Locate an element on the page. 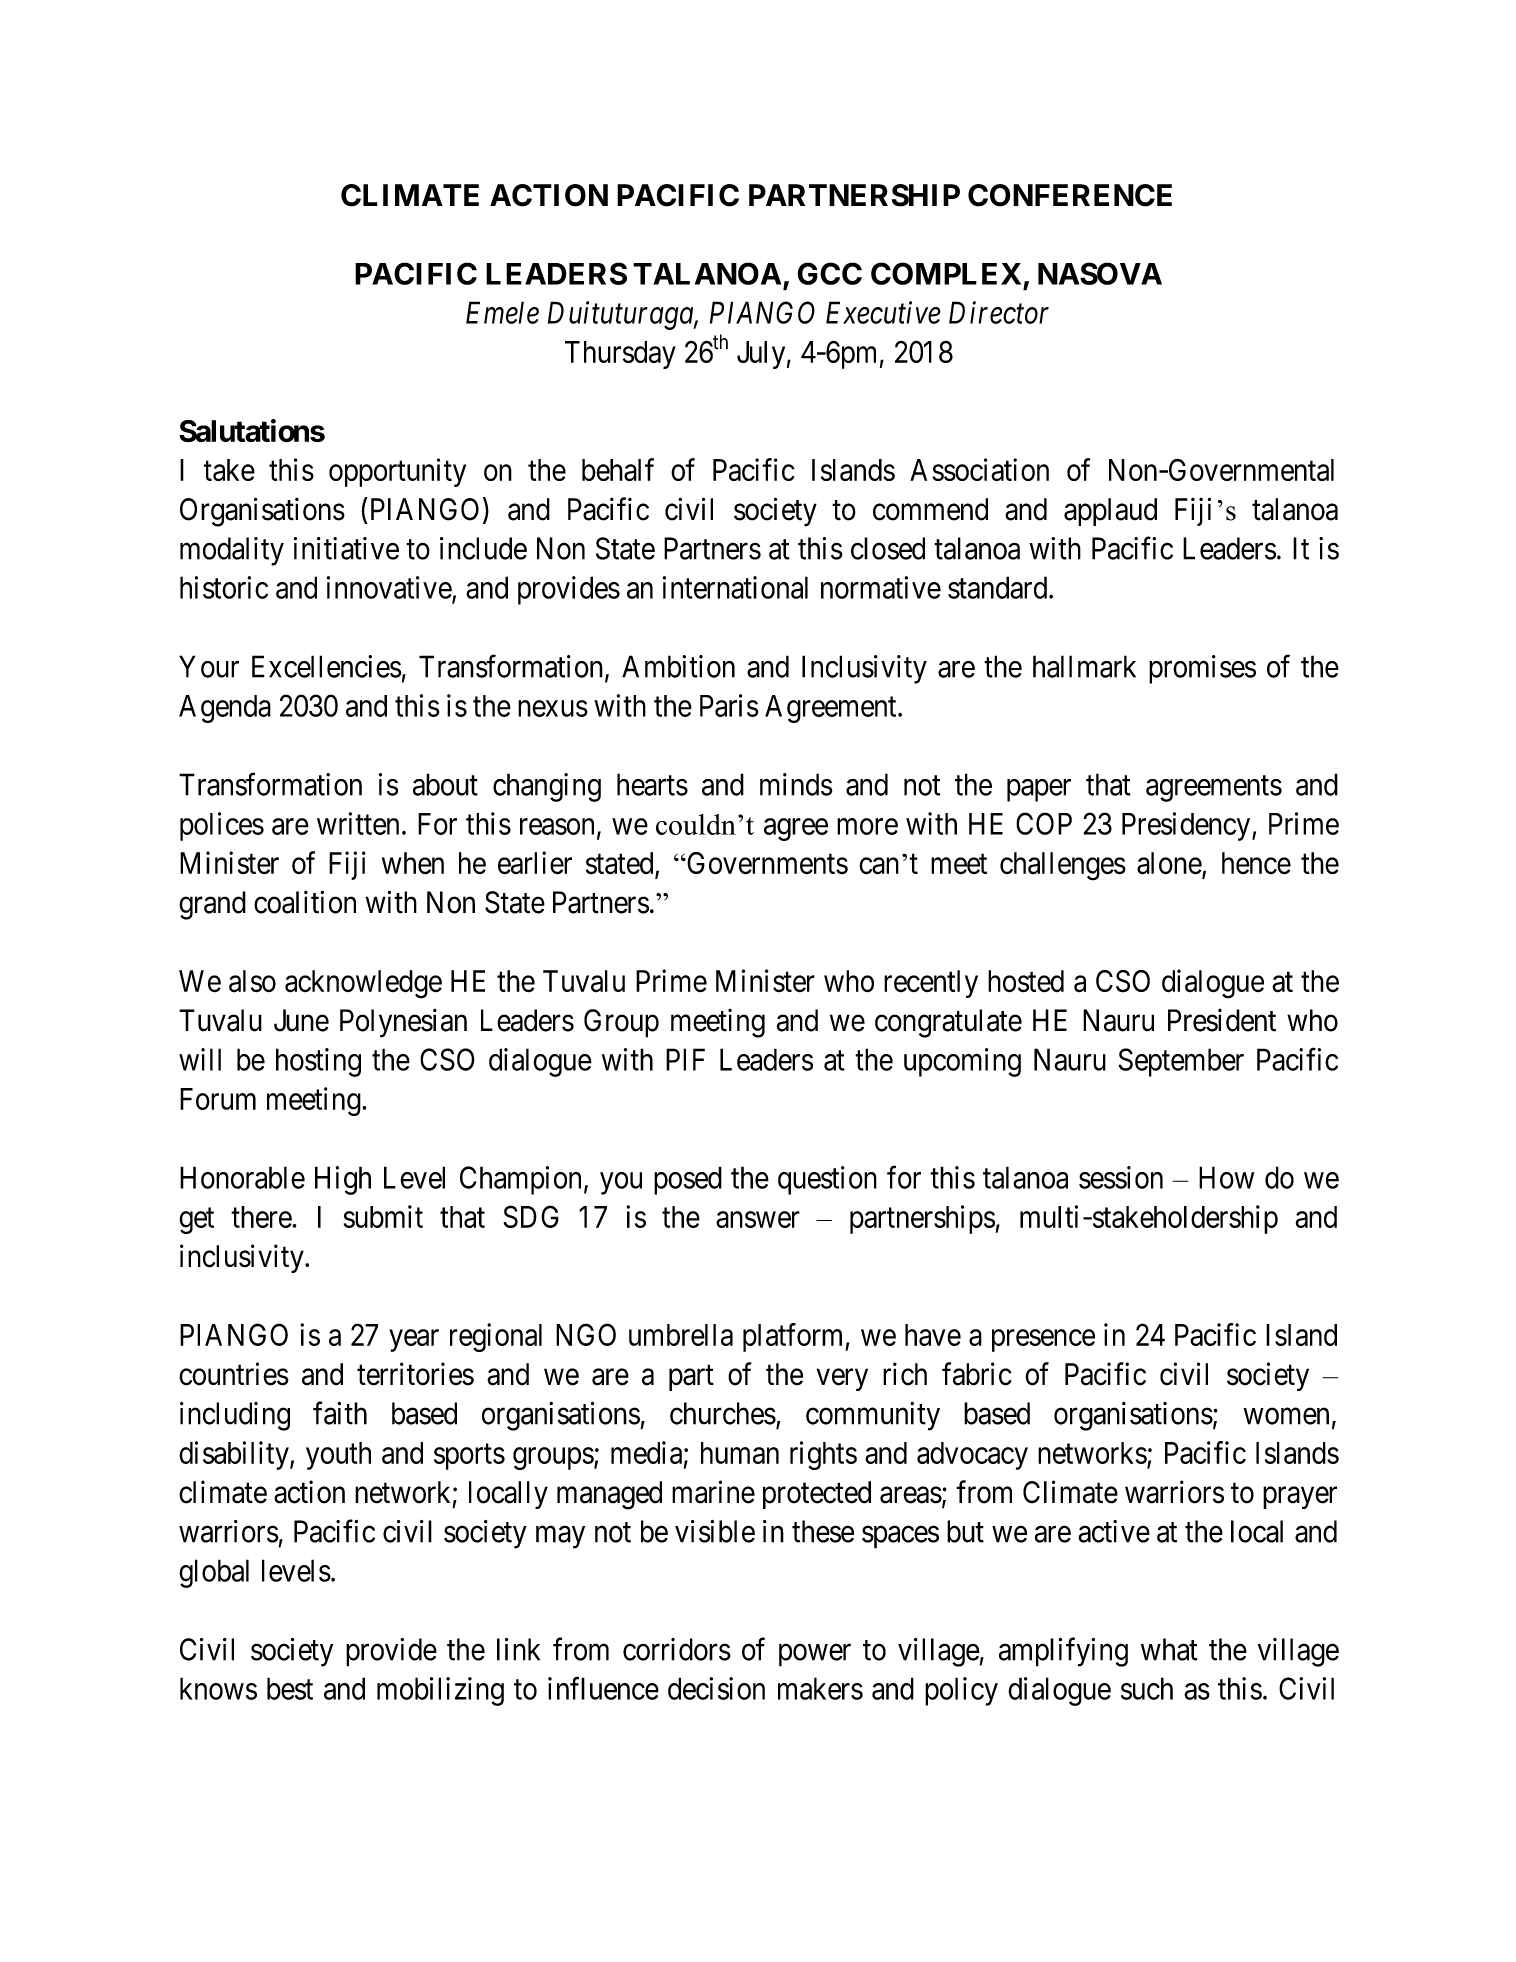 This document has width=1516, height=1962. CONFERENCE is located at coordinates (1070, 195).
